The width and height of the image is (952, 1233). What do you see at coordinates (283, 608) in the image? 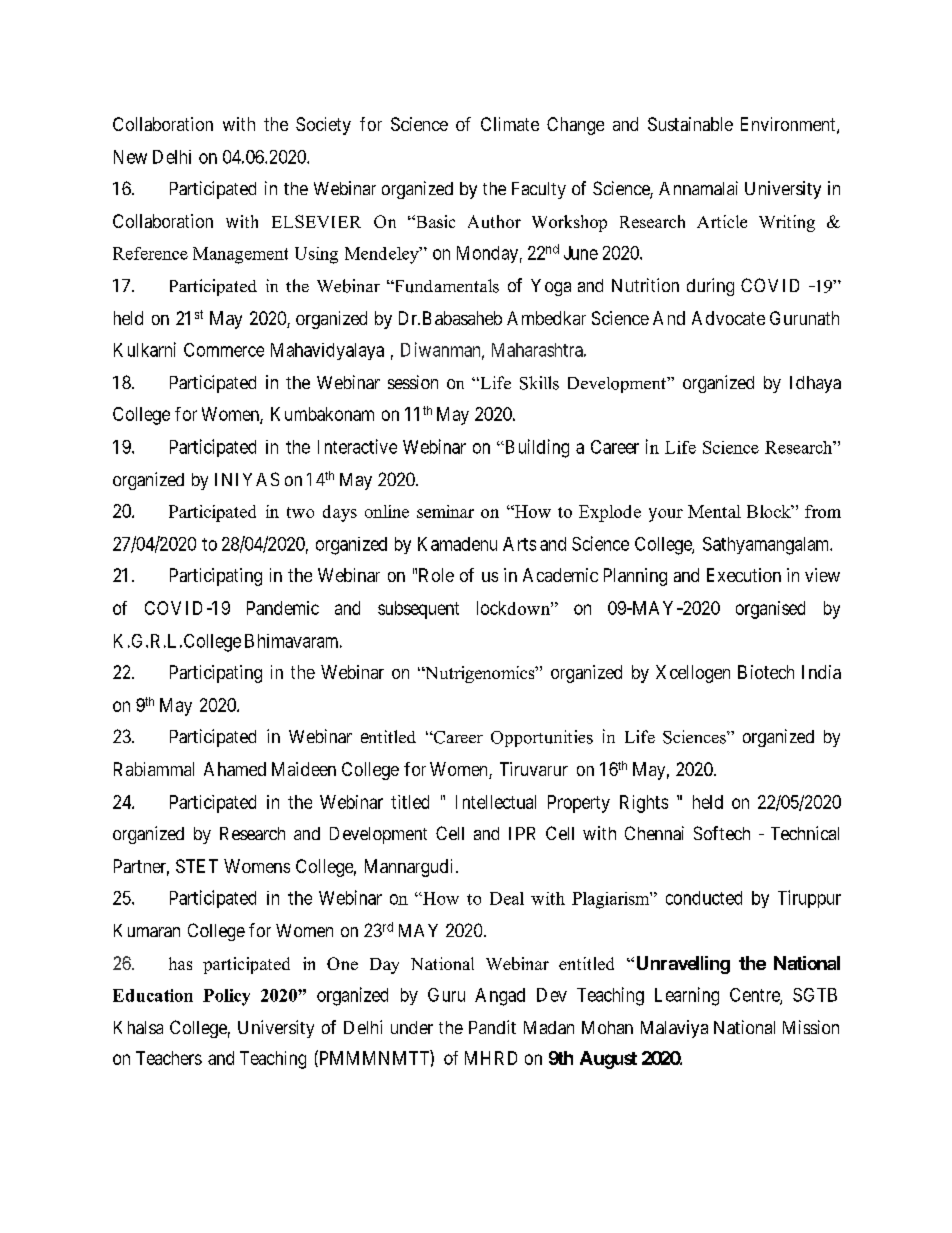
I see `Pandemic` at bounding box center [283, 608].
